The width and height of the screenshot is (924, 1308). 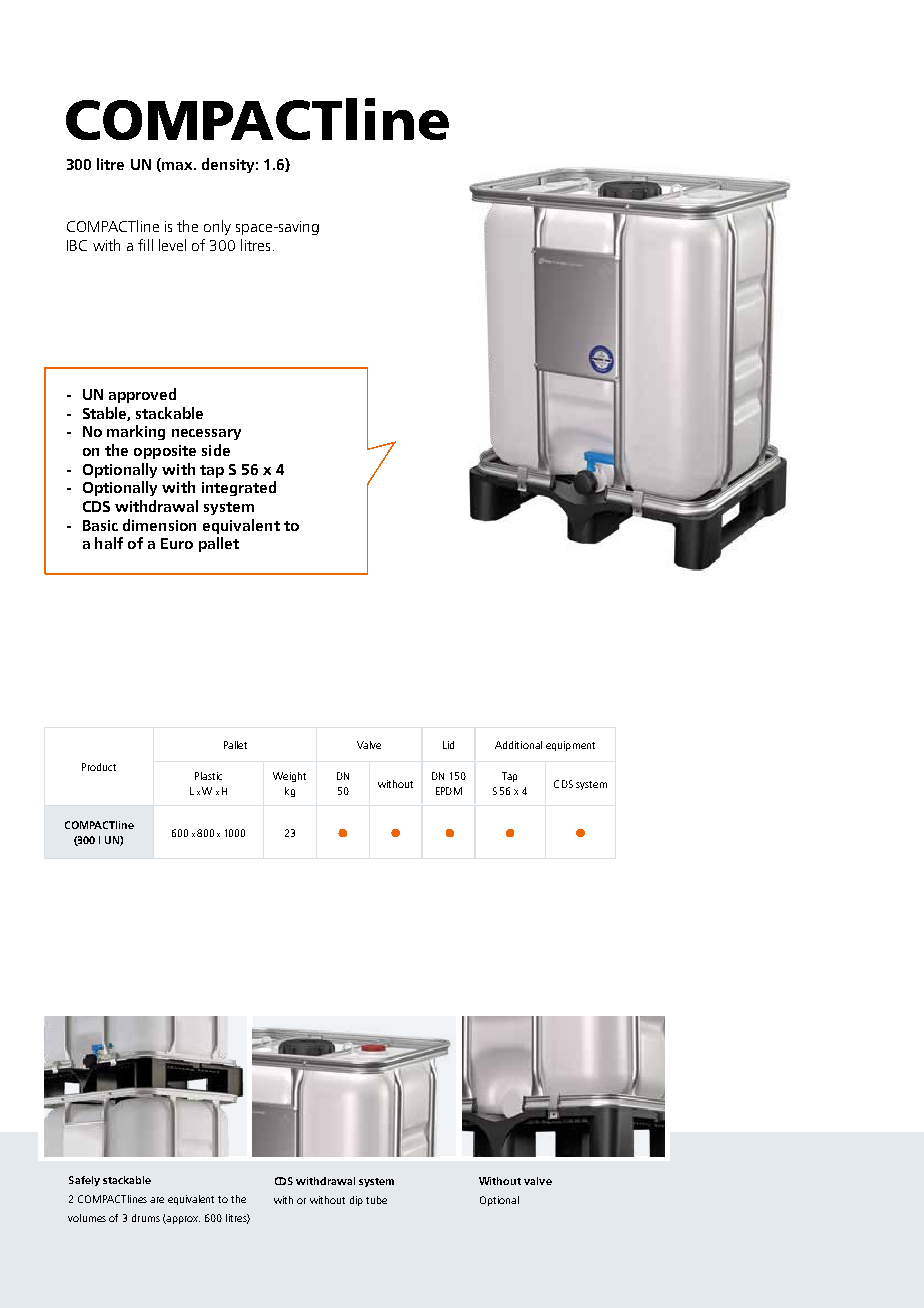 I want to click on side, so click(x=216, y=450).
